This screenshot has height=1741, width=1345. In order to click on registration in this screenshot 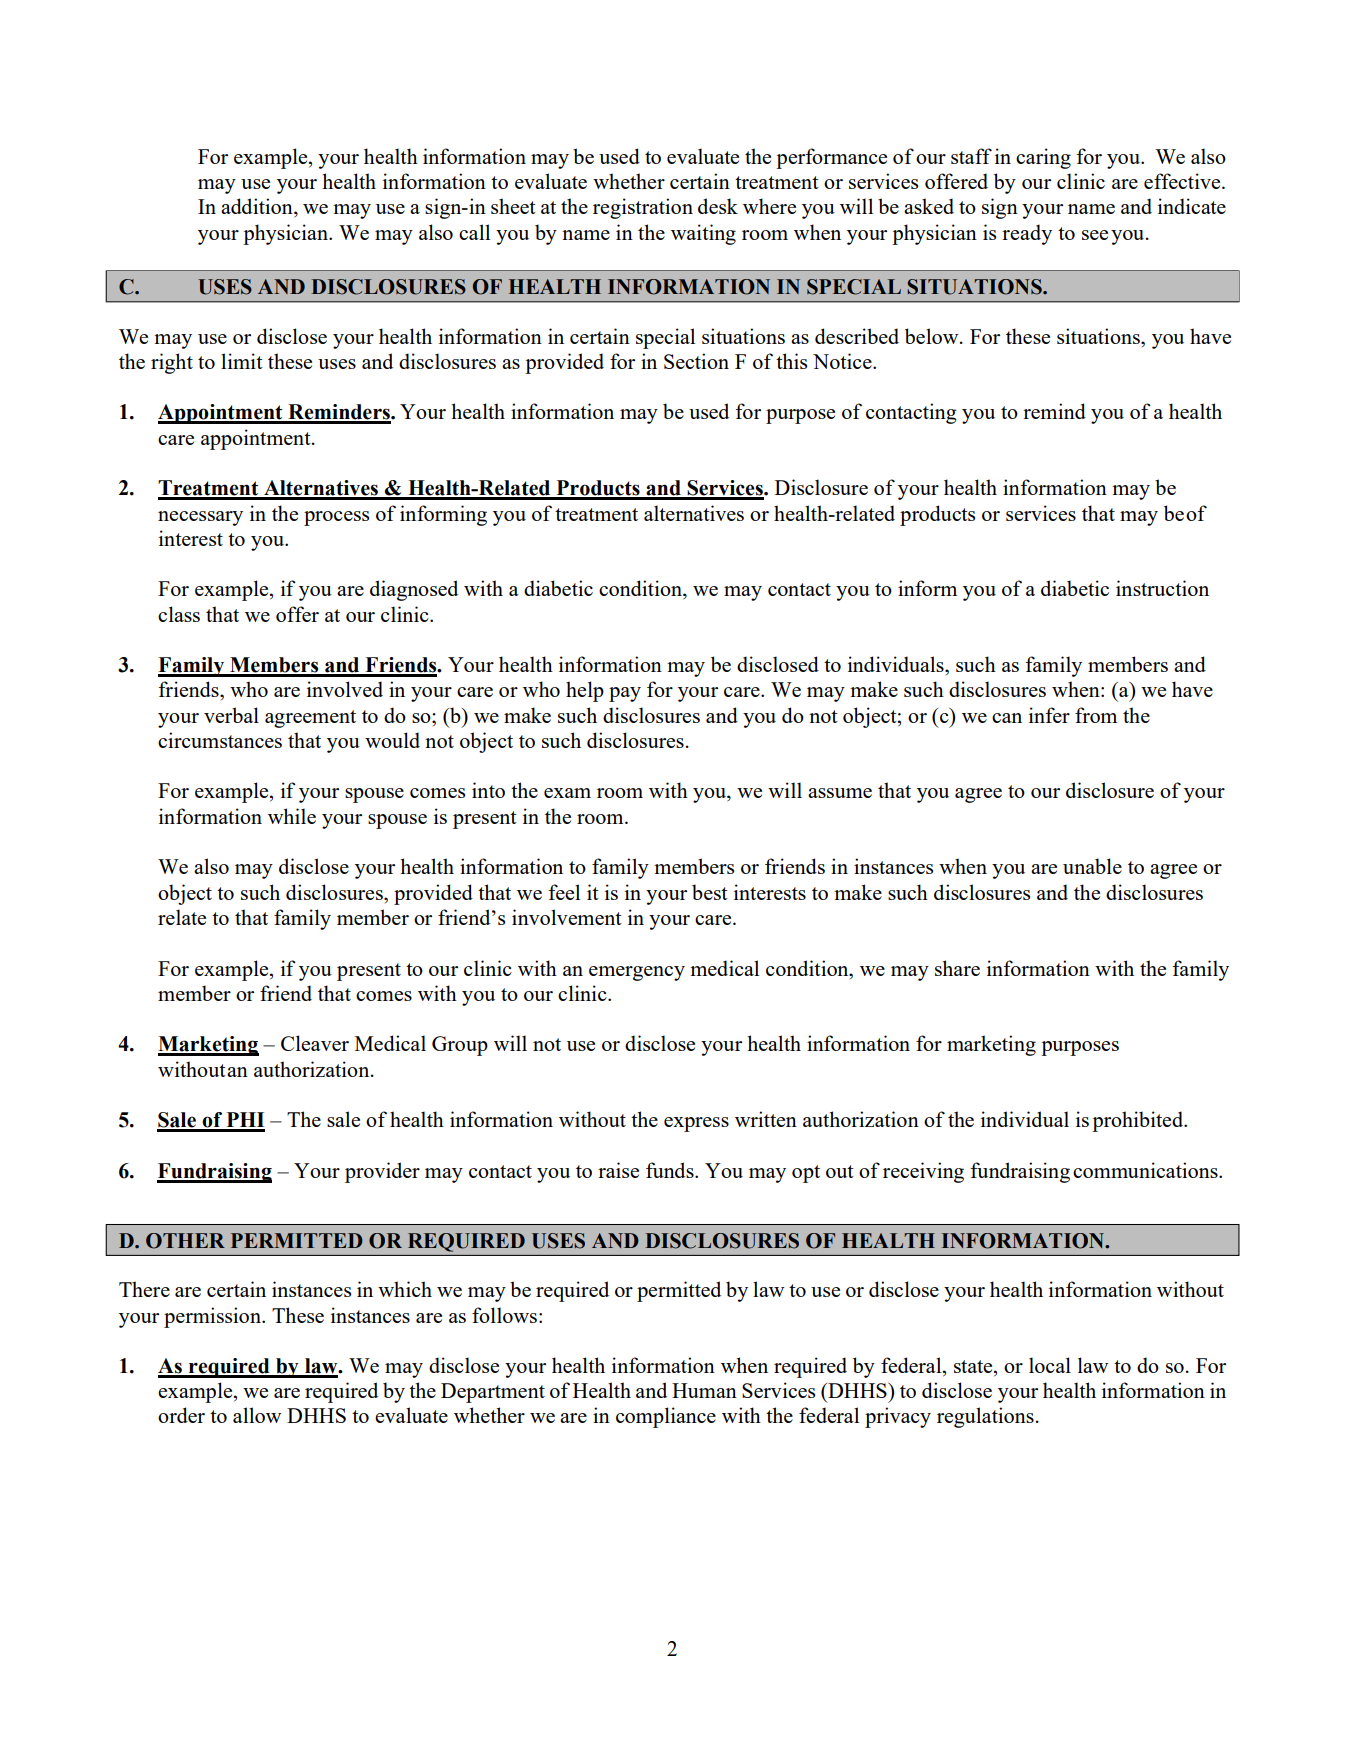, I will do `click(643, 208)`.
